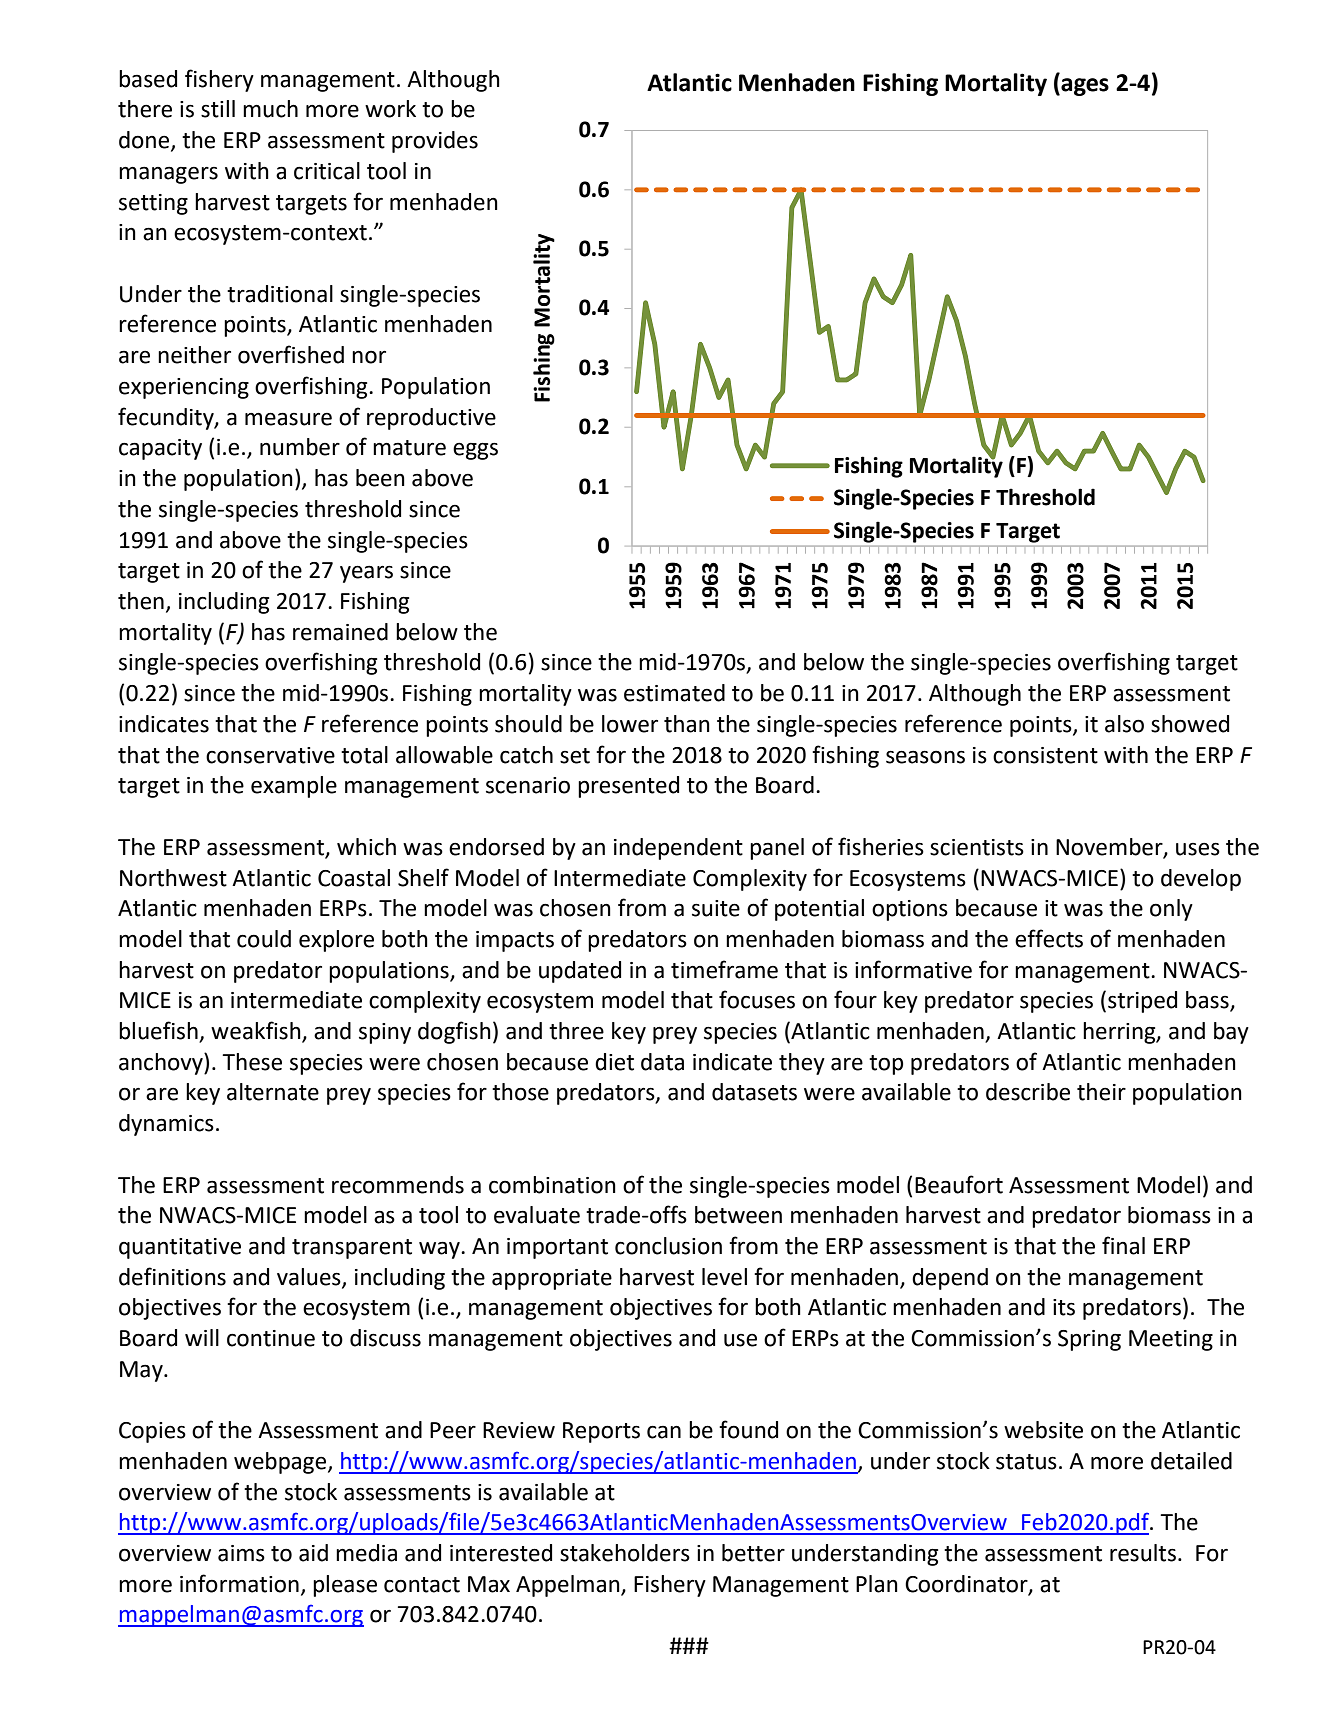 Image resolution: width=1339 pixels, height=1733 pixels. I want to click on much, so click(270, 109).
